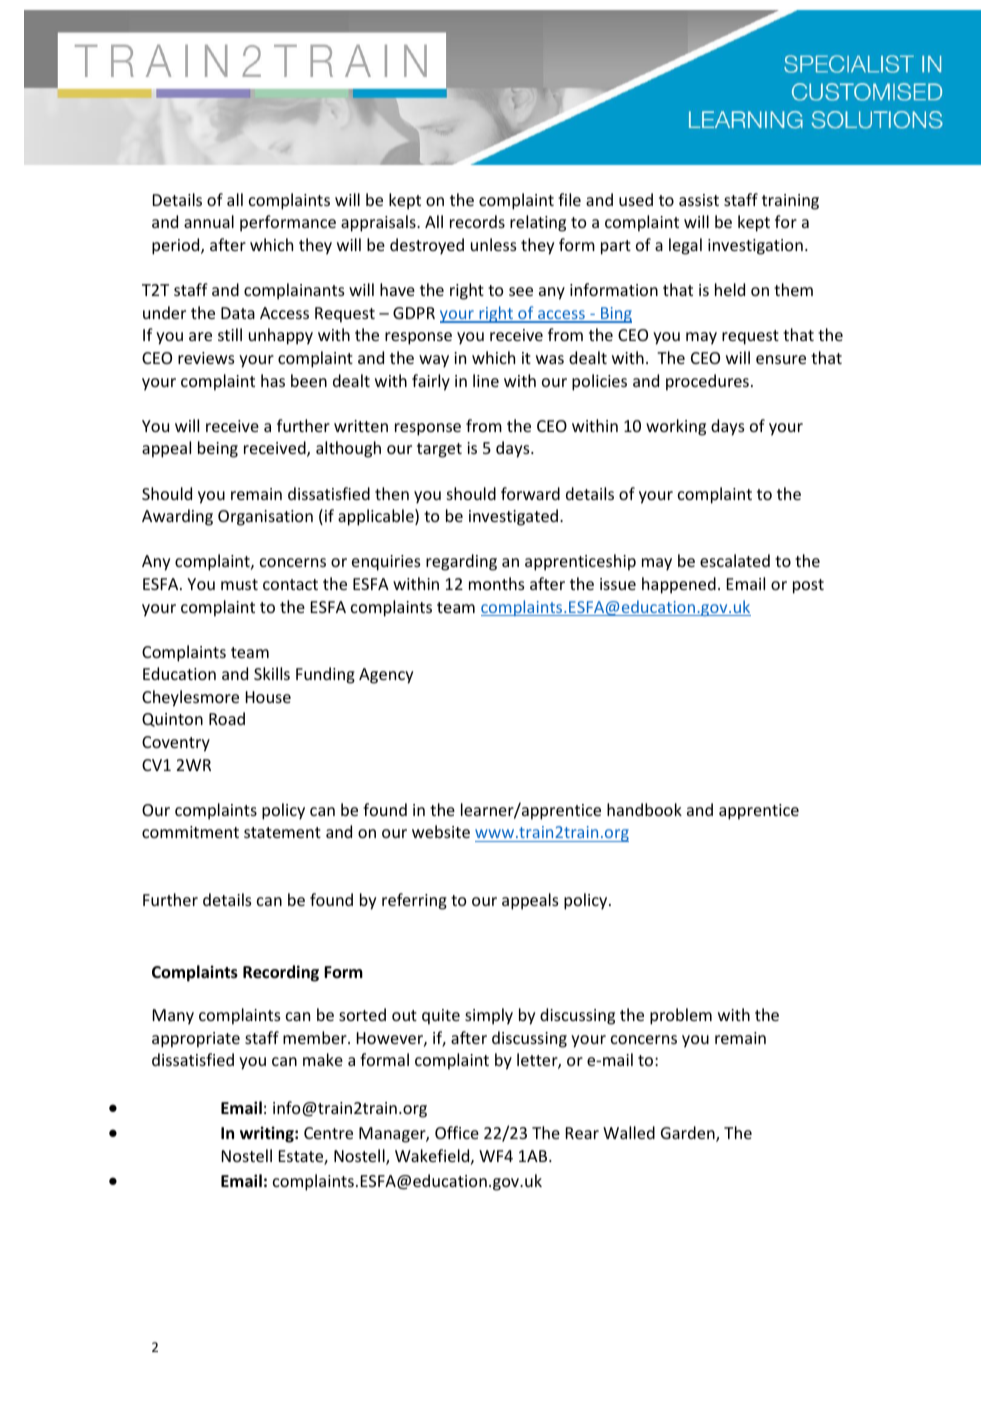 The height and width of the screenshot is (1416, 1001). I want to click on annual, so click(209, 221).
